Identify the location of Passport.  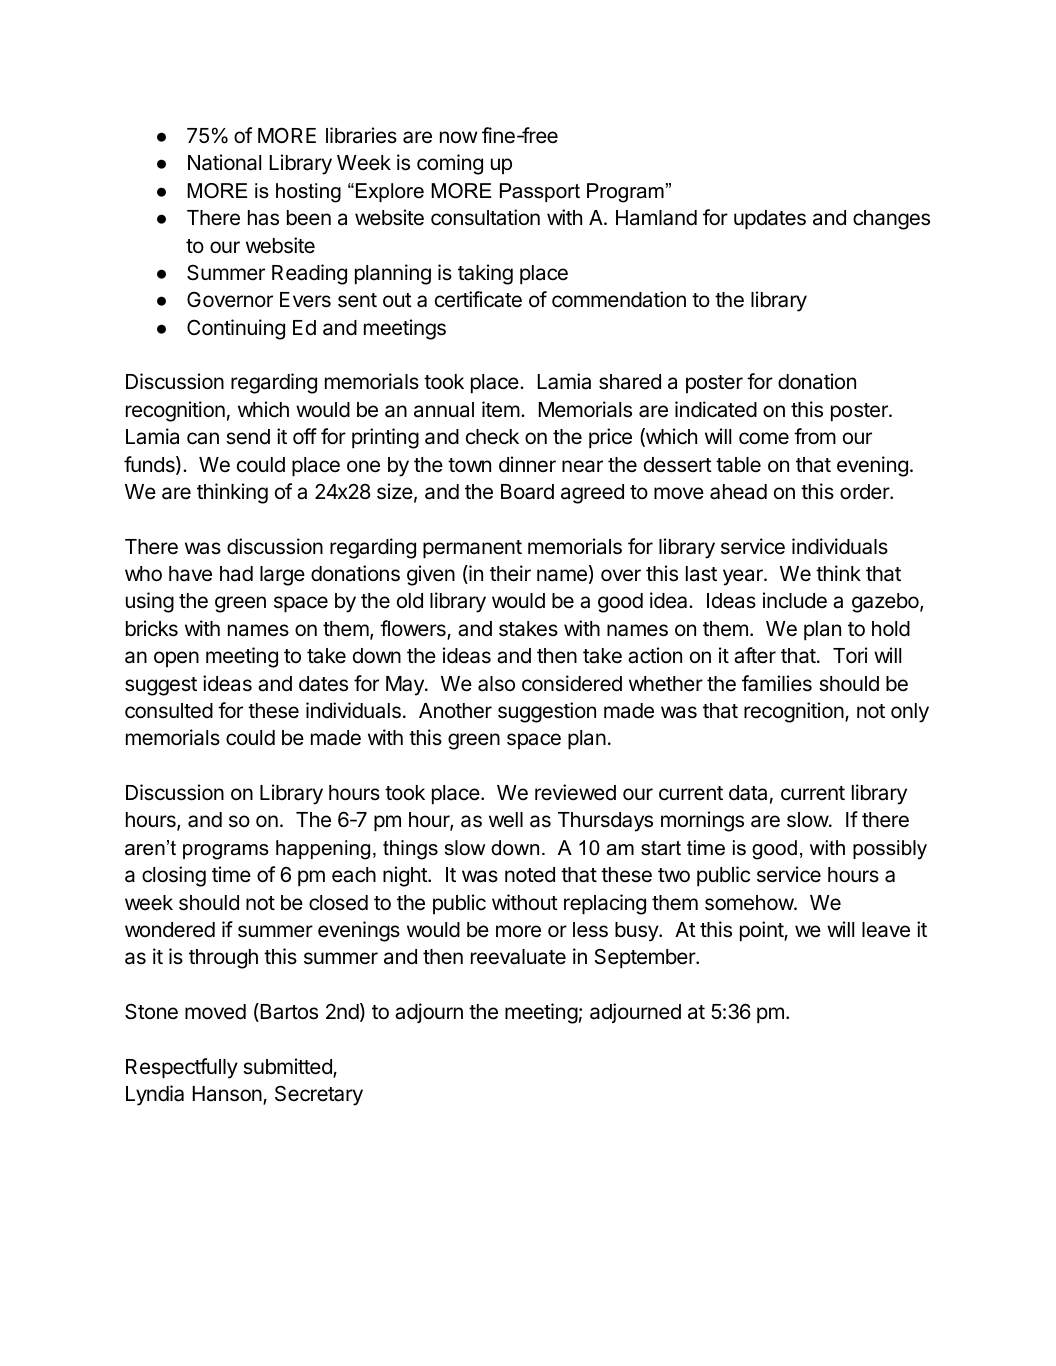
(540, 192).
